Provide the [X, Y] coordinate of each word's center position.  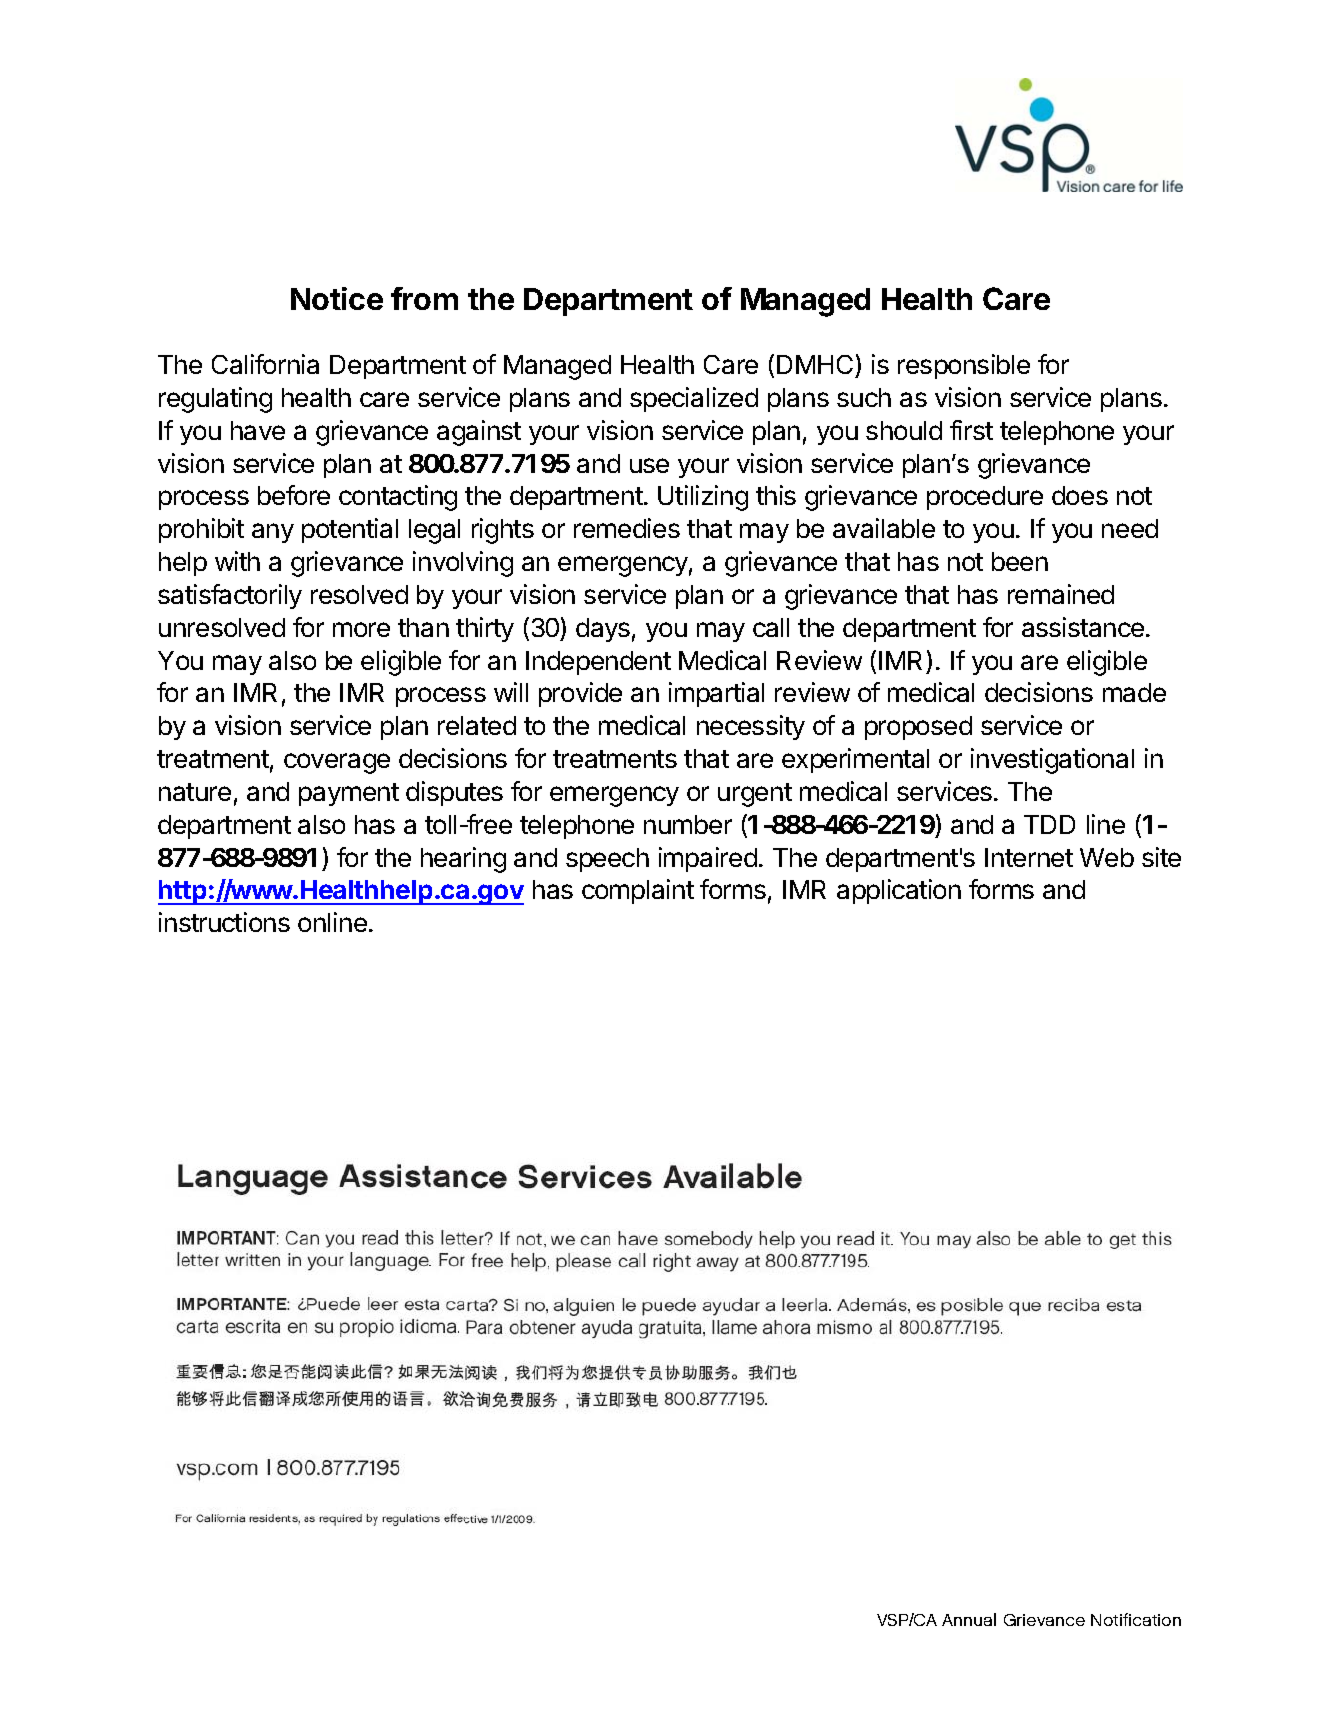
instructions [224, 922]
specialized [694, 399]
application [899, 891]
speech [607, 860]
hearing [463, 860]
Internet [1029, 857]
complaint [638, 891]
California [265, 364]
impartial [716, 694]
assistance [1083, 627]
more [361, 629]
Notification [1136, 1619]
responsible [964, 366]
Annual [969, 1619]
